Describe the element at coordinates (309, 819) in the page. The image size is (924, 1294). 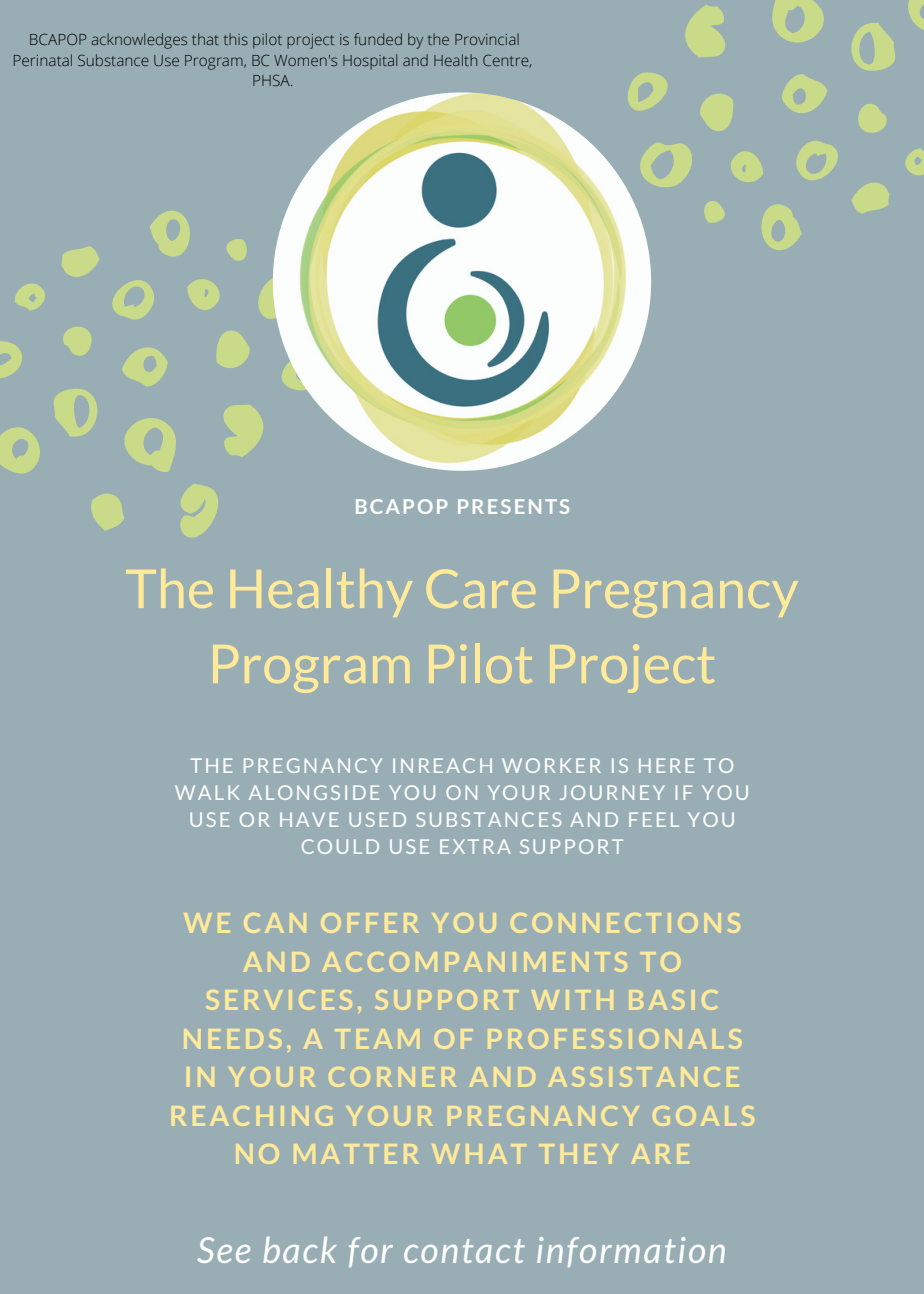
I see `HAVE` at that location.
